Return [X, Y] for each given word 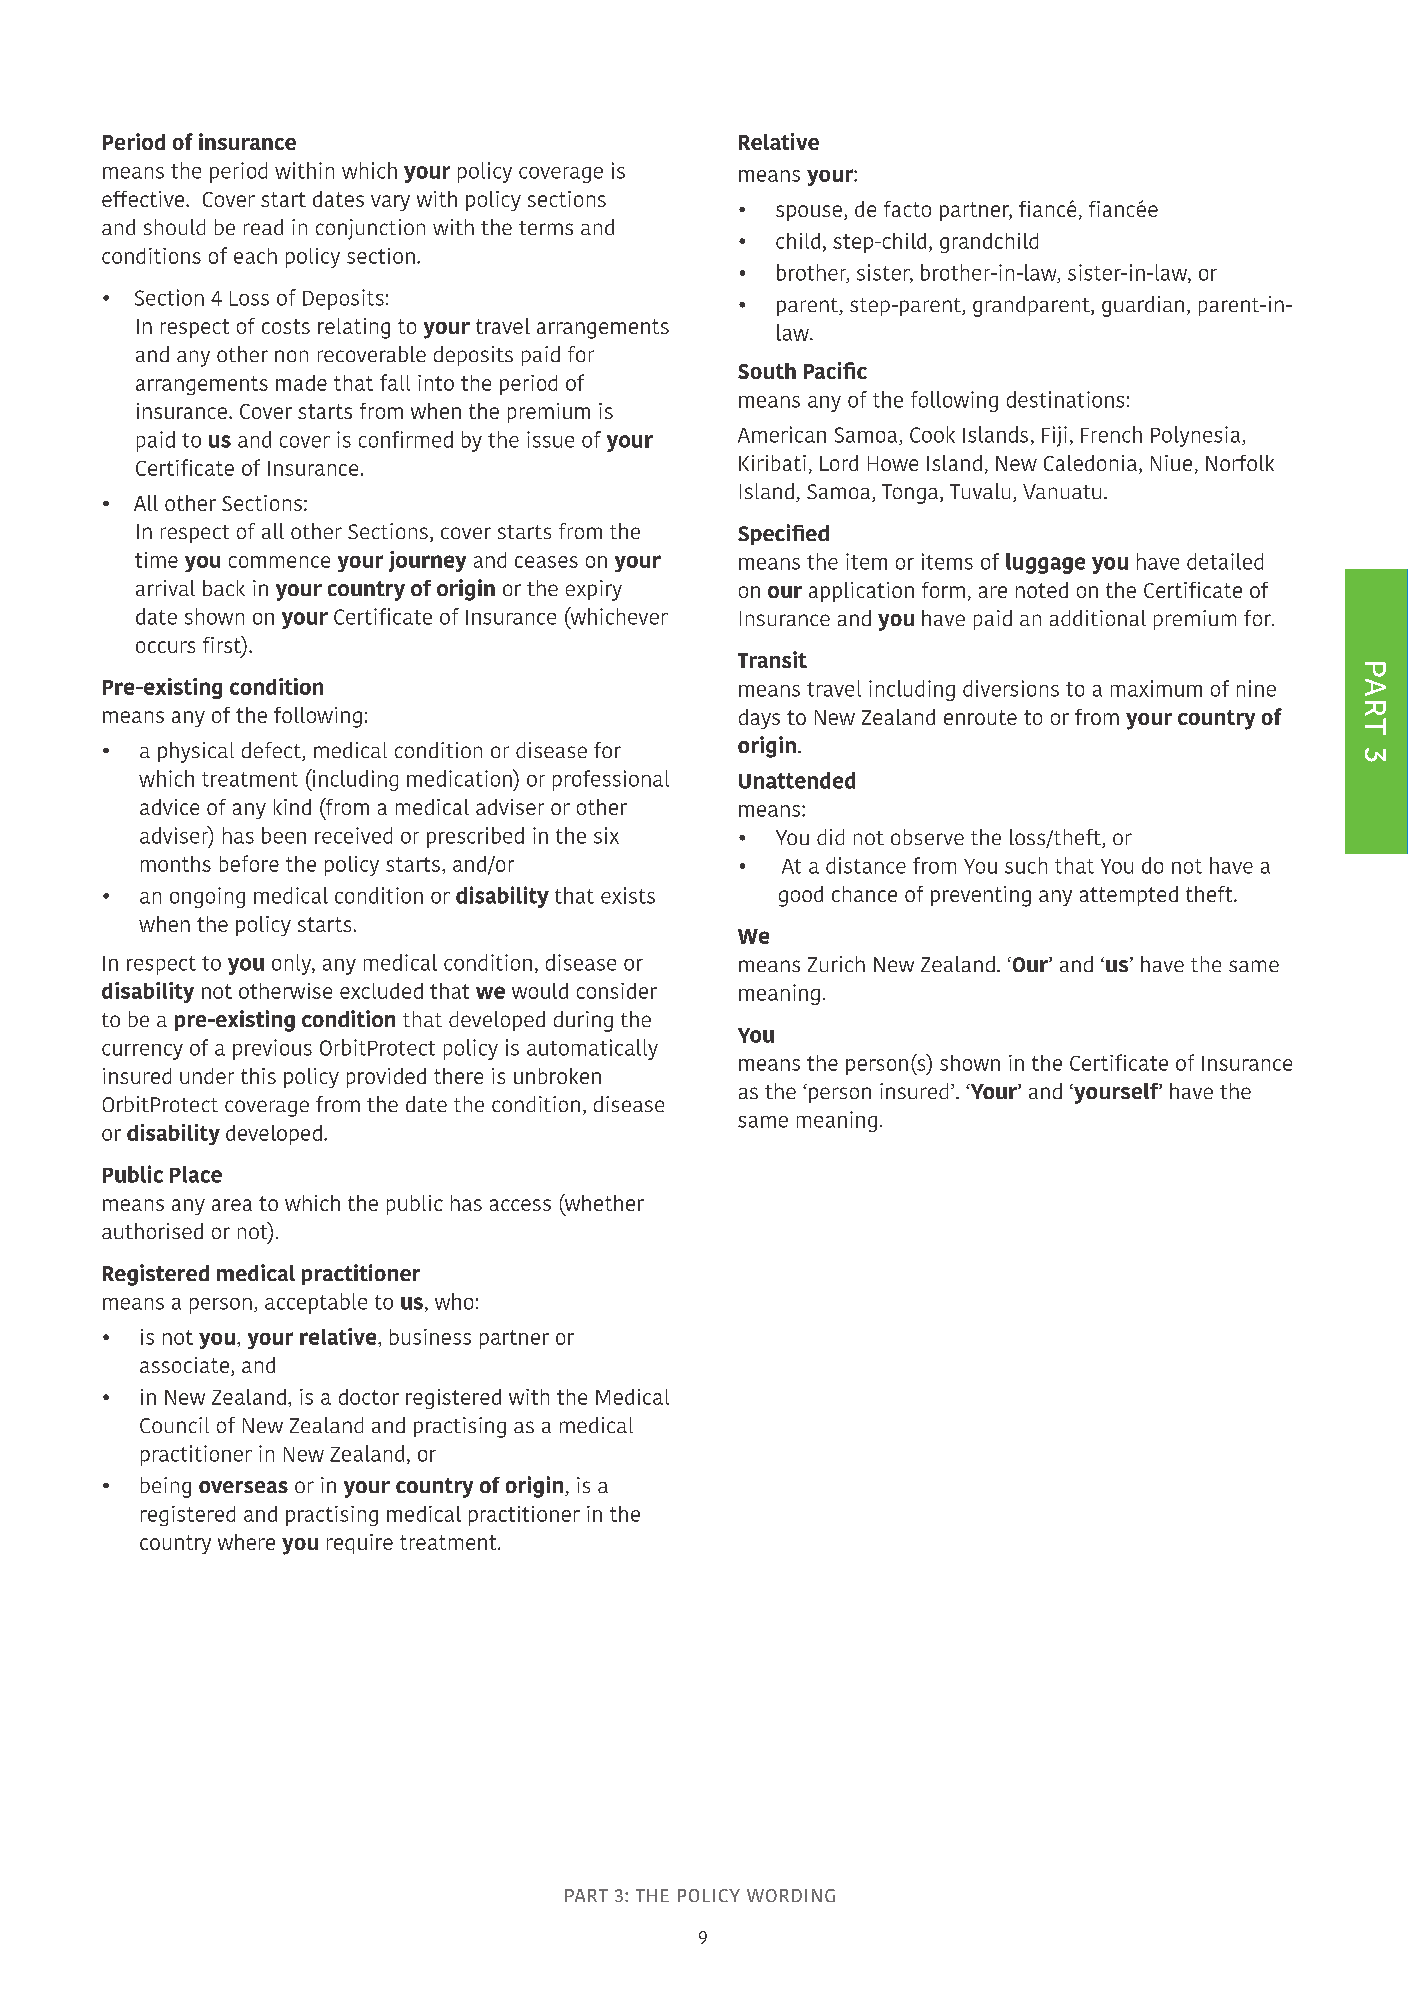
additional [1098, 618]
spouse [809, 213]
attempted [1129, 896]
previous [272, 1049]
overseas [243, 1487]
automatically [592, 1049]
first [223, 646]
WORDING [791, 1895]
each [255, 256]
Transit [772, 659]
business [430, 1337]
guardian [1143, 306]
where [246, 1542]
